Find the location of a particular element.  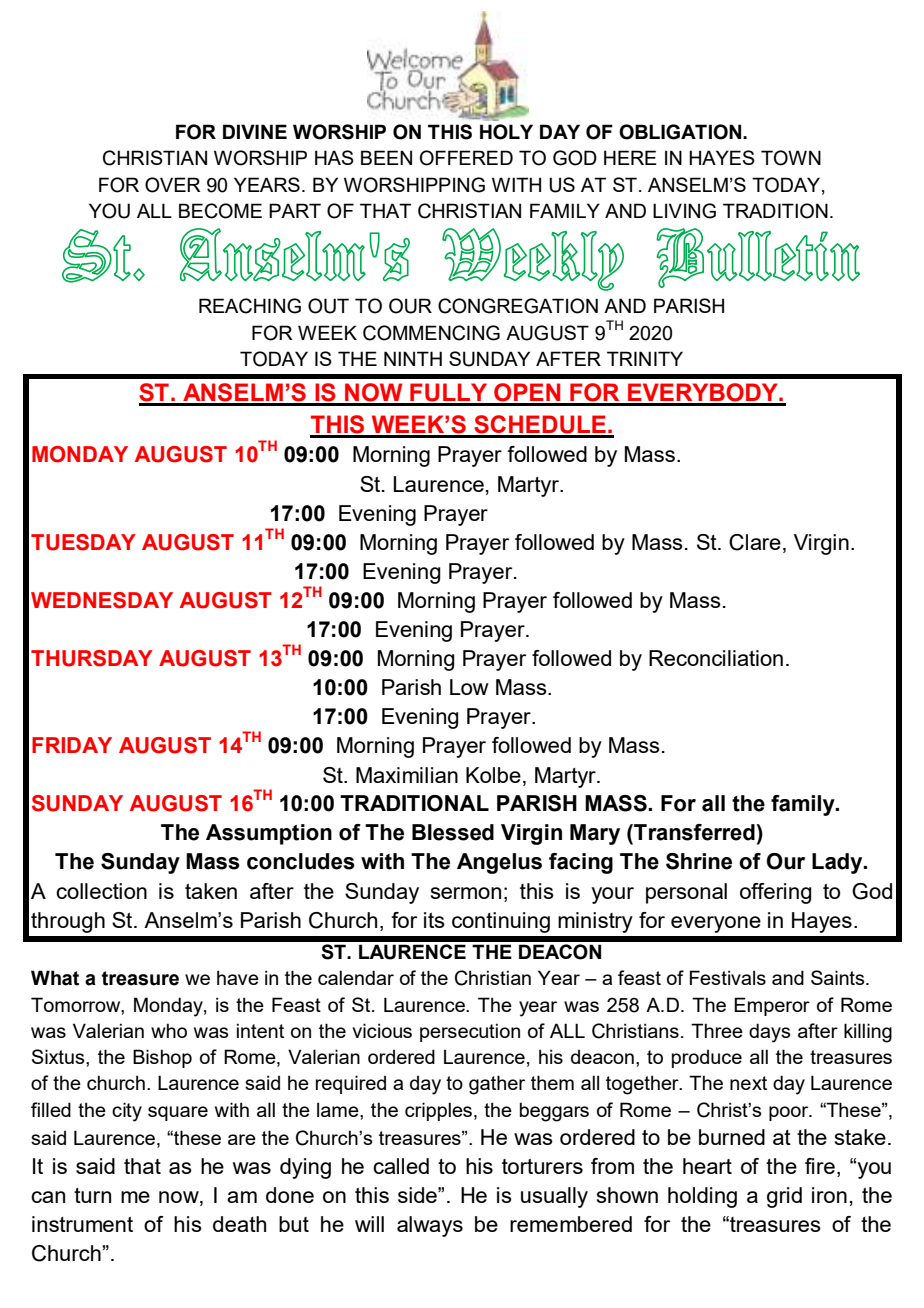

its is located at coordinates (434, 920).
